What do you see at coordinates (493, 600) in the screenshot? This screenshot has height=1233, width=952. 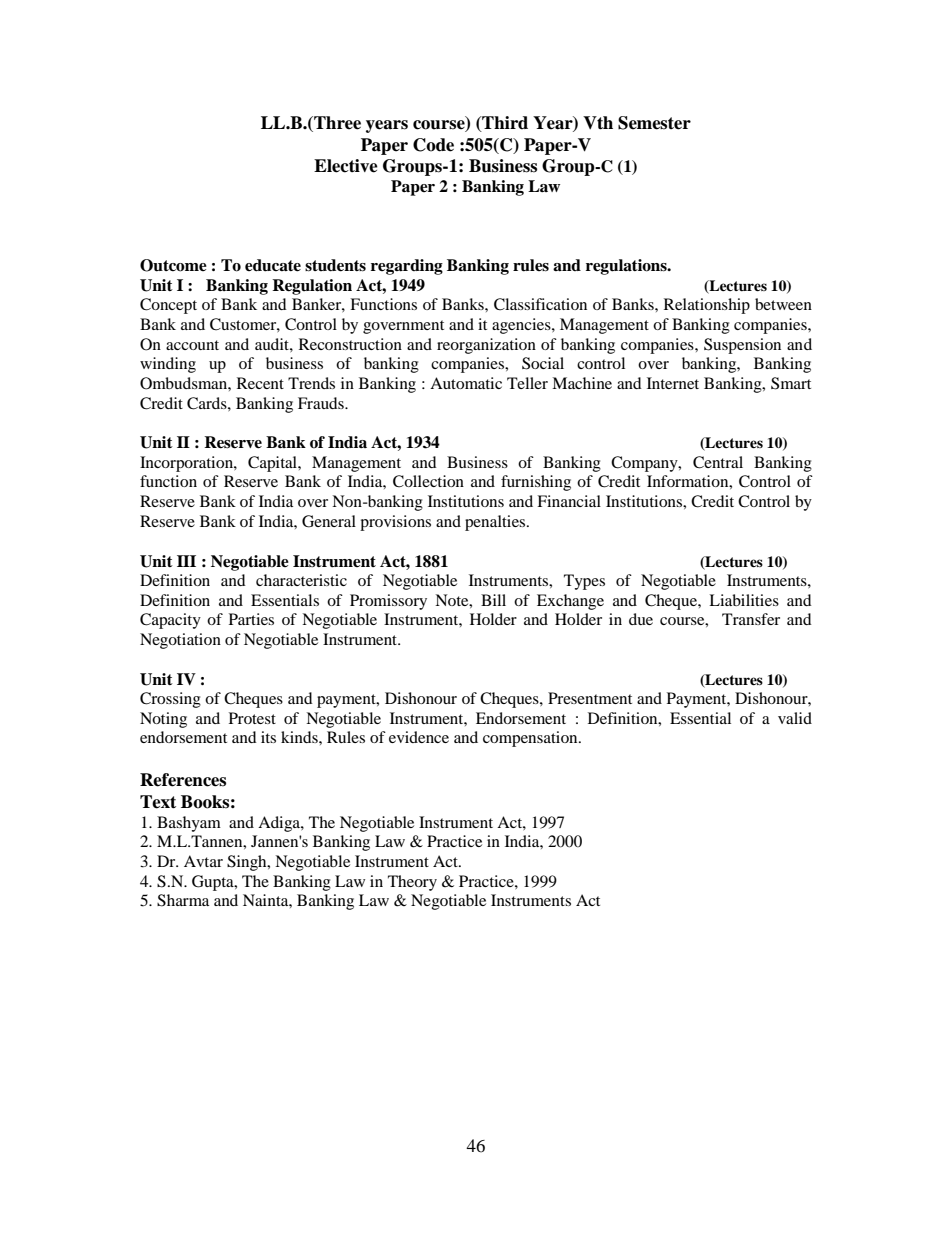 I see `Bill` at bounding box center [493, 600].
